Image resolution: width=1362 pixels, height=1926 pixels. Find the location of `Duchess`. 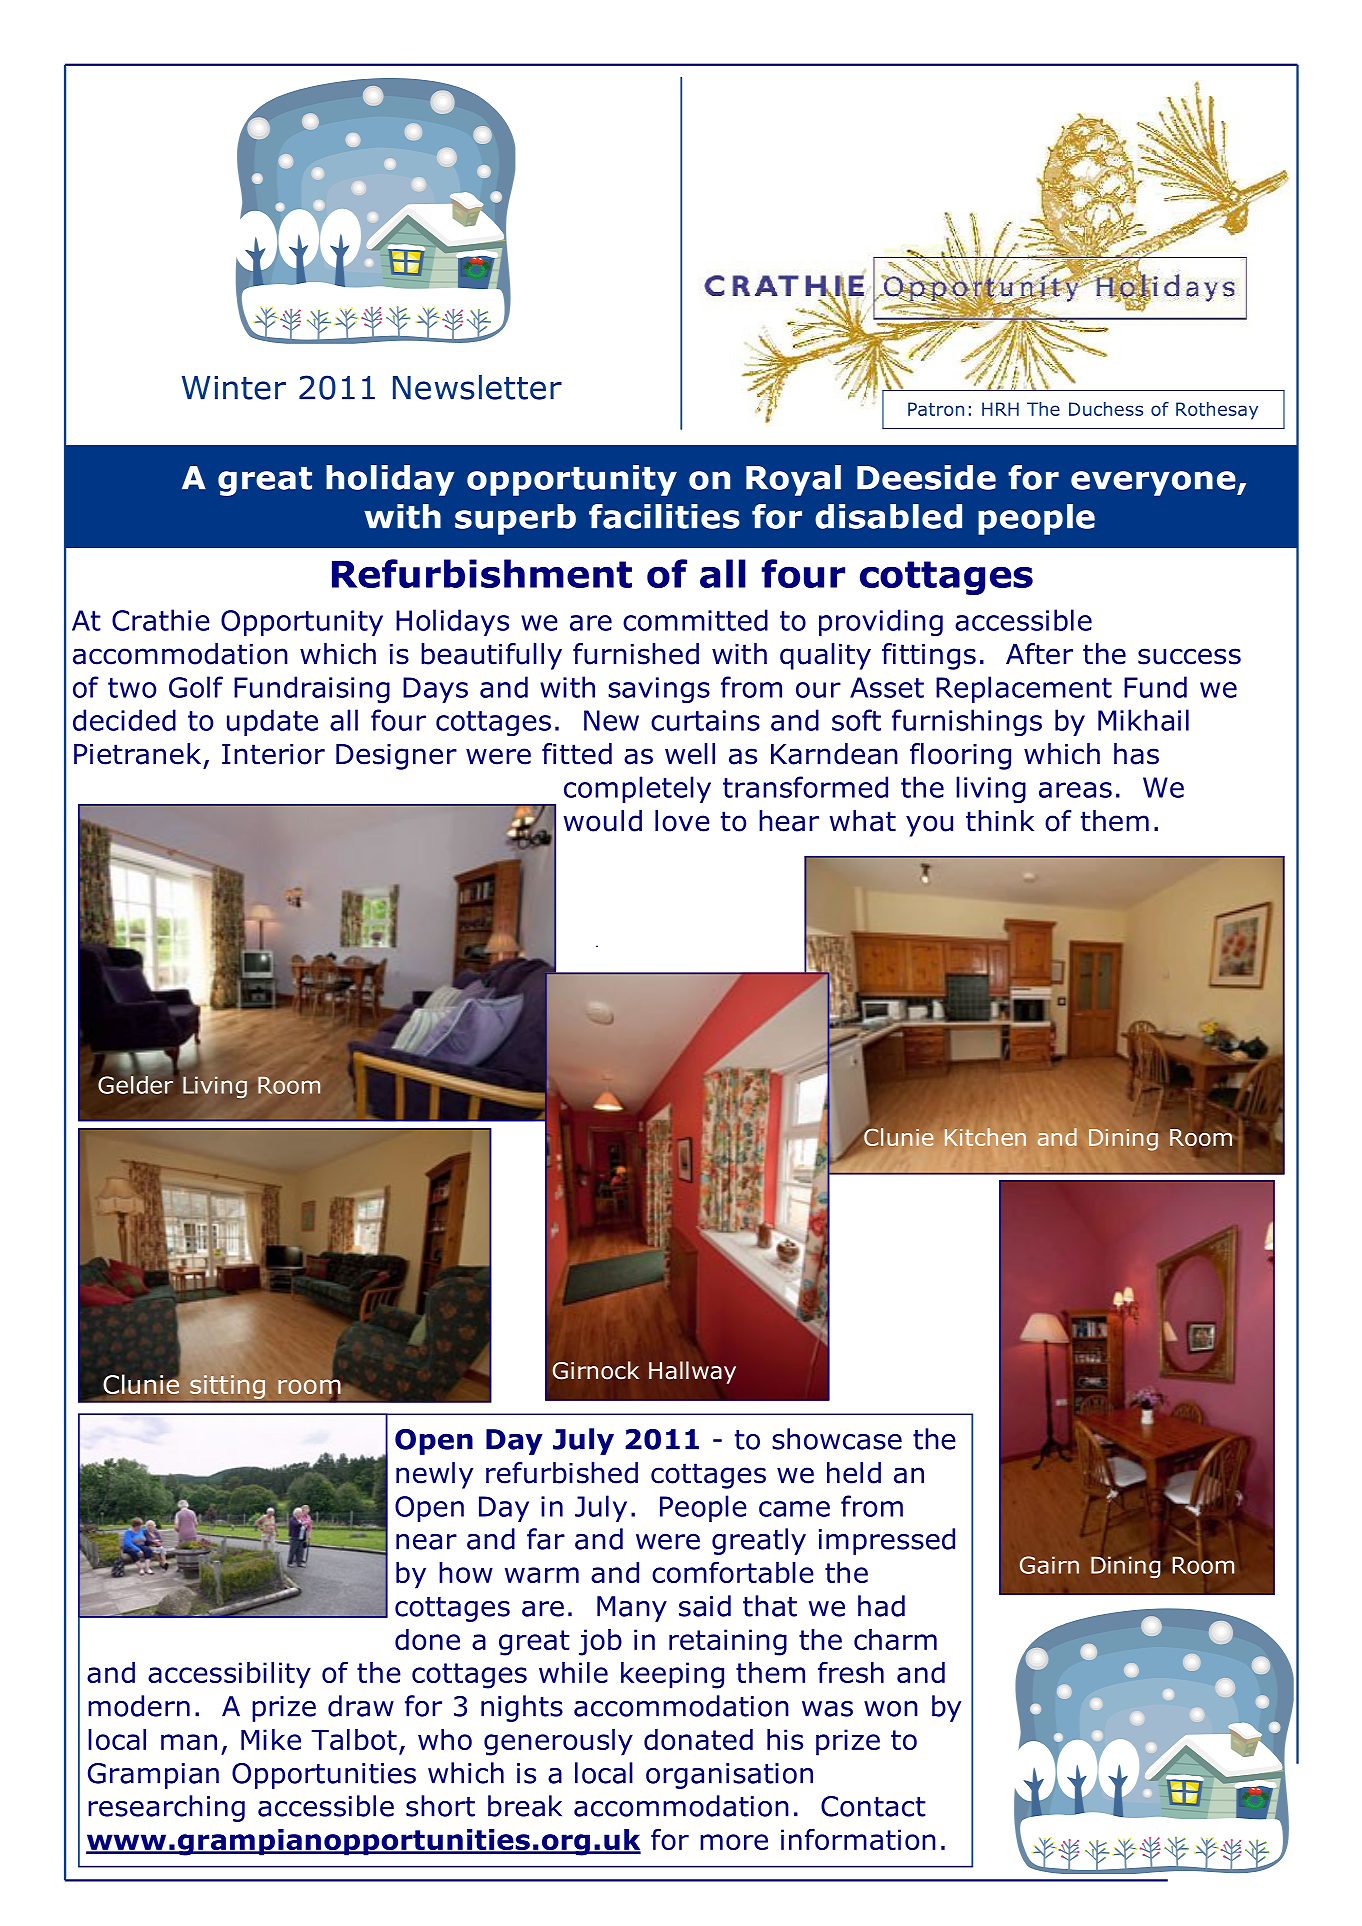

Duchess is located at coordinates (1106, 409).
